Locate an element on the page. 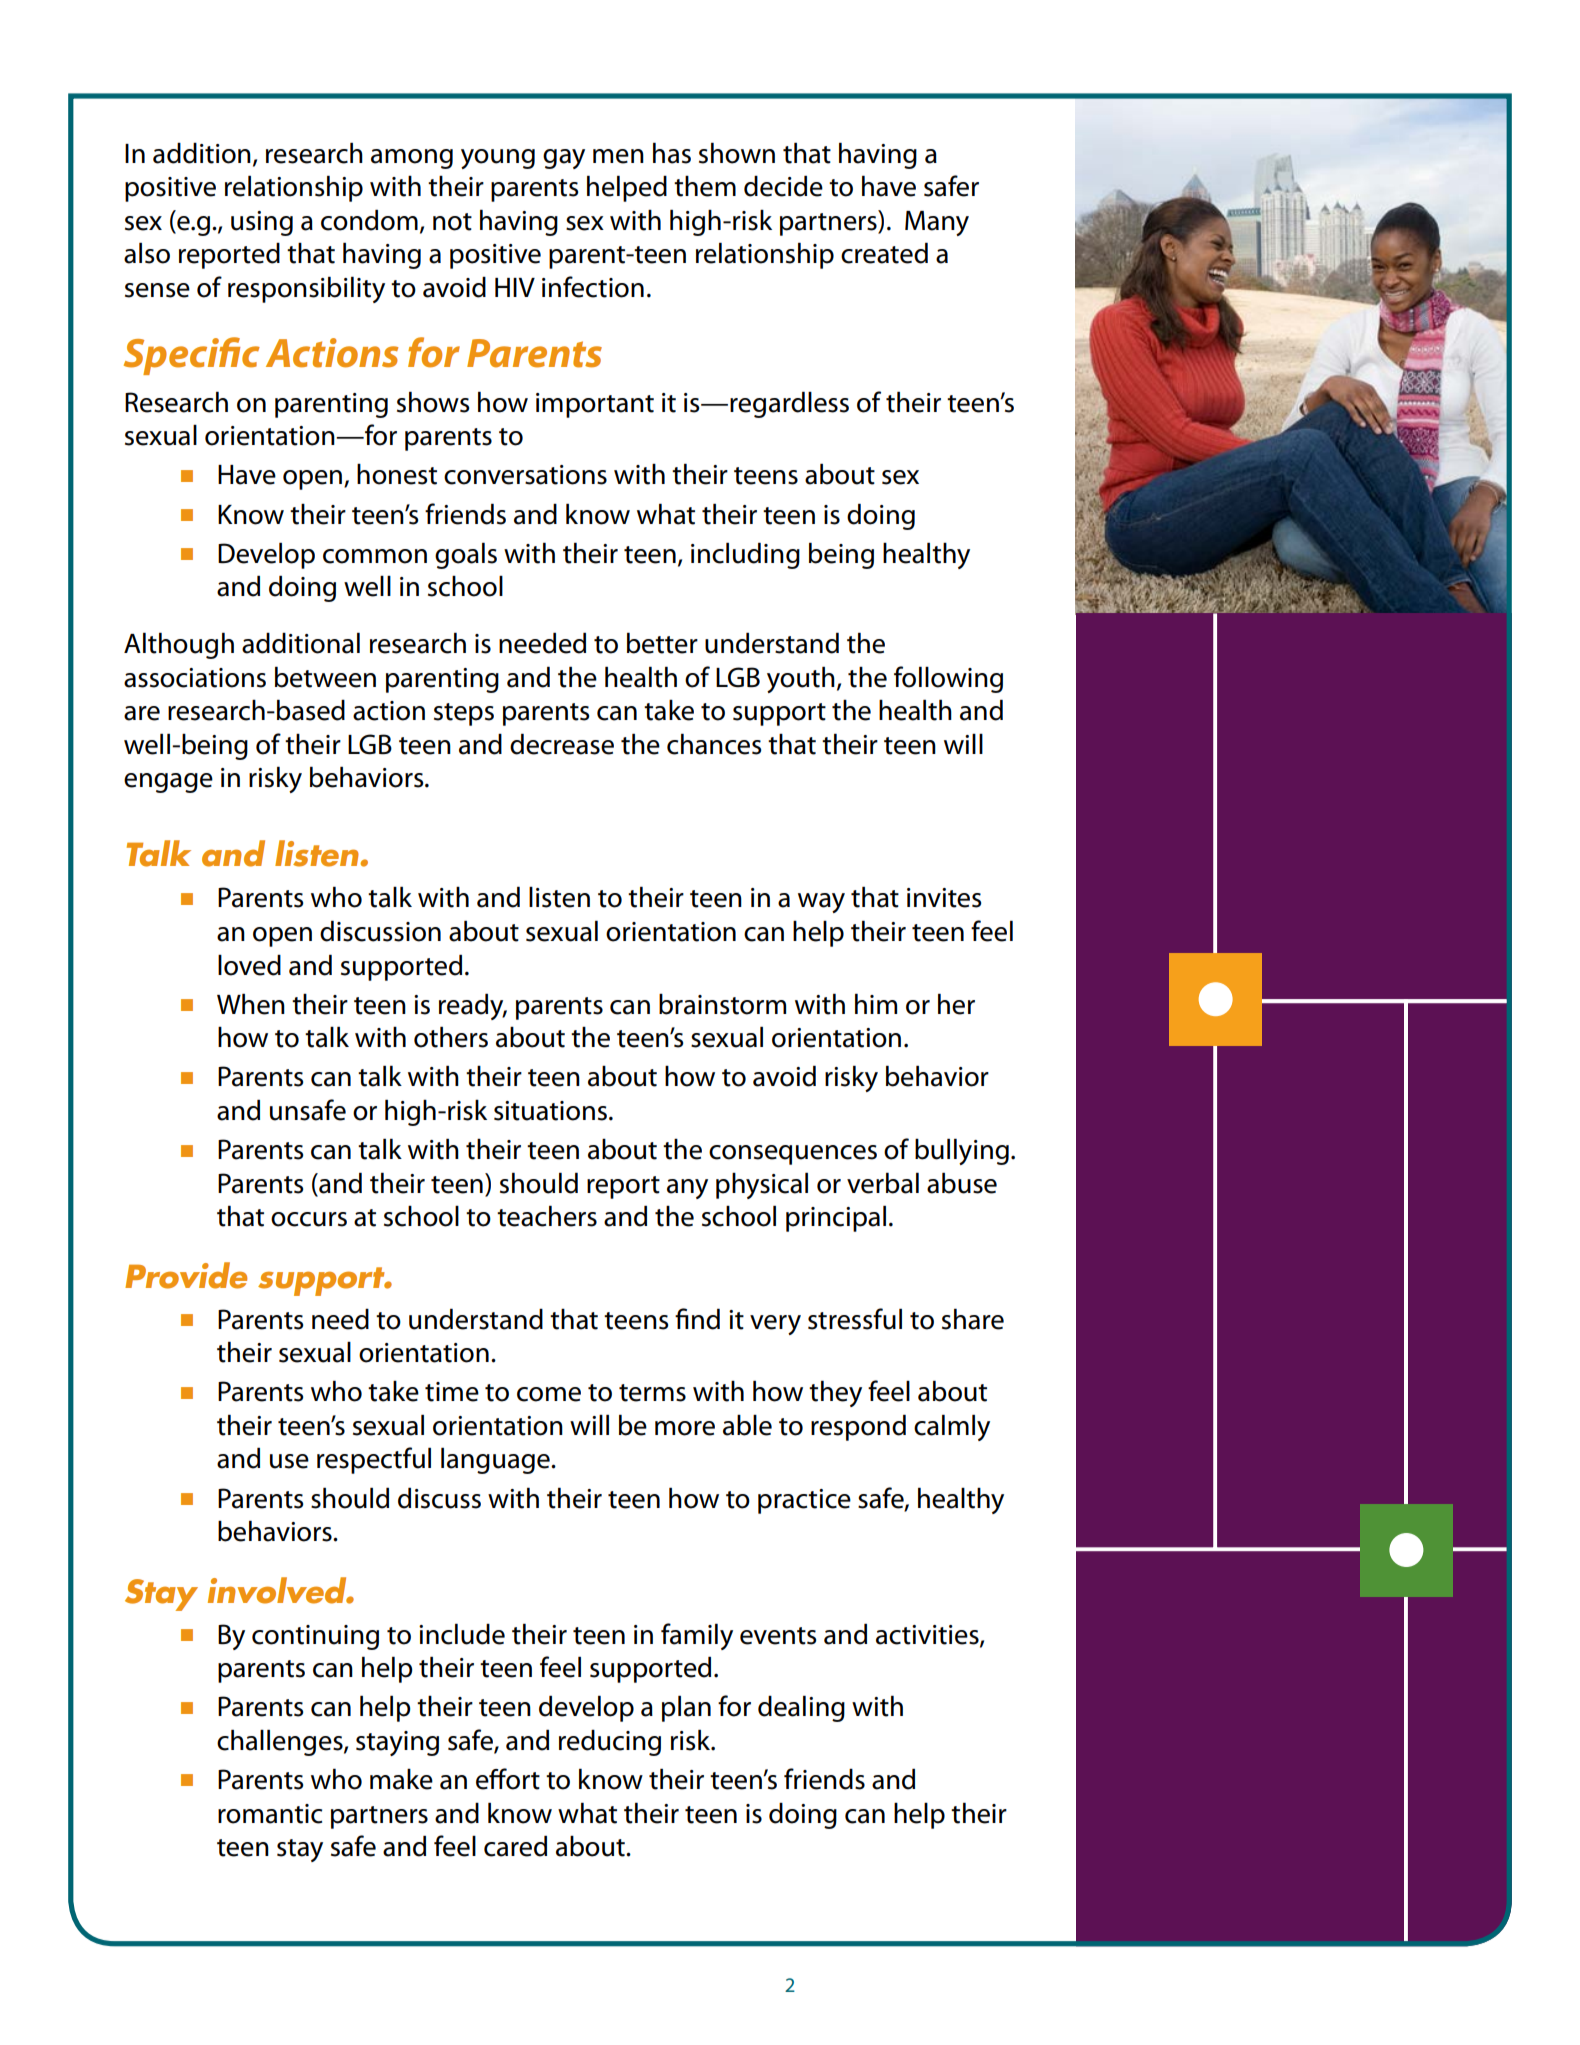  created is located at coordinates (884, 253).
